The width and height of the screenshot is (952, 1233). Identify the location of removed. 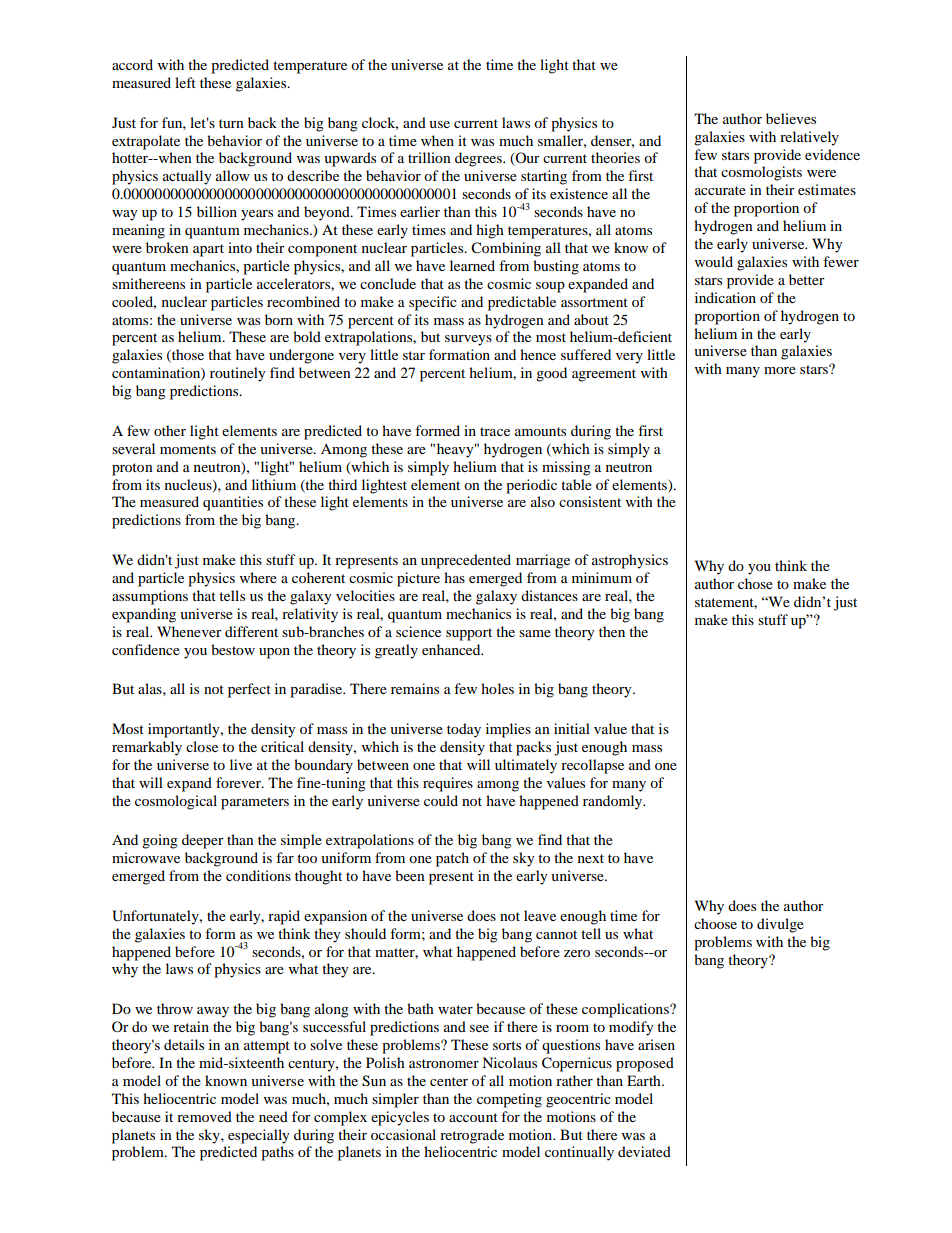
(204, 1116).
